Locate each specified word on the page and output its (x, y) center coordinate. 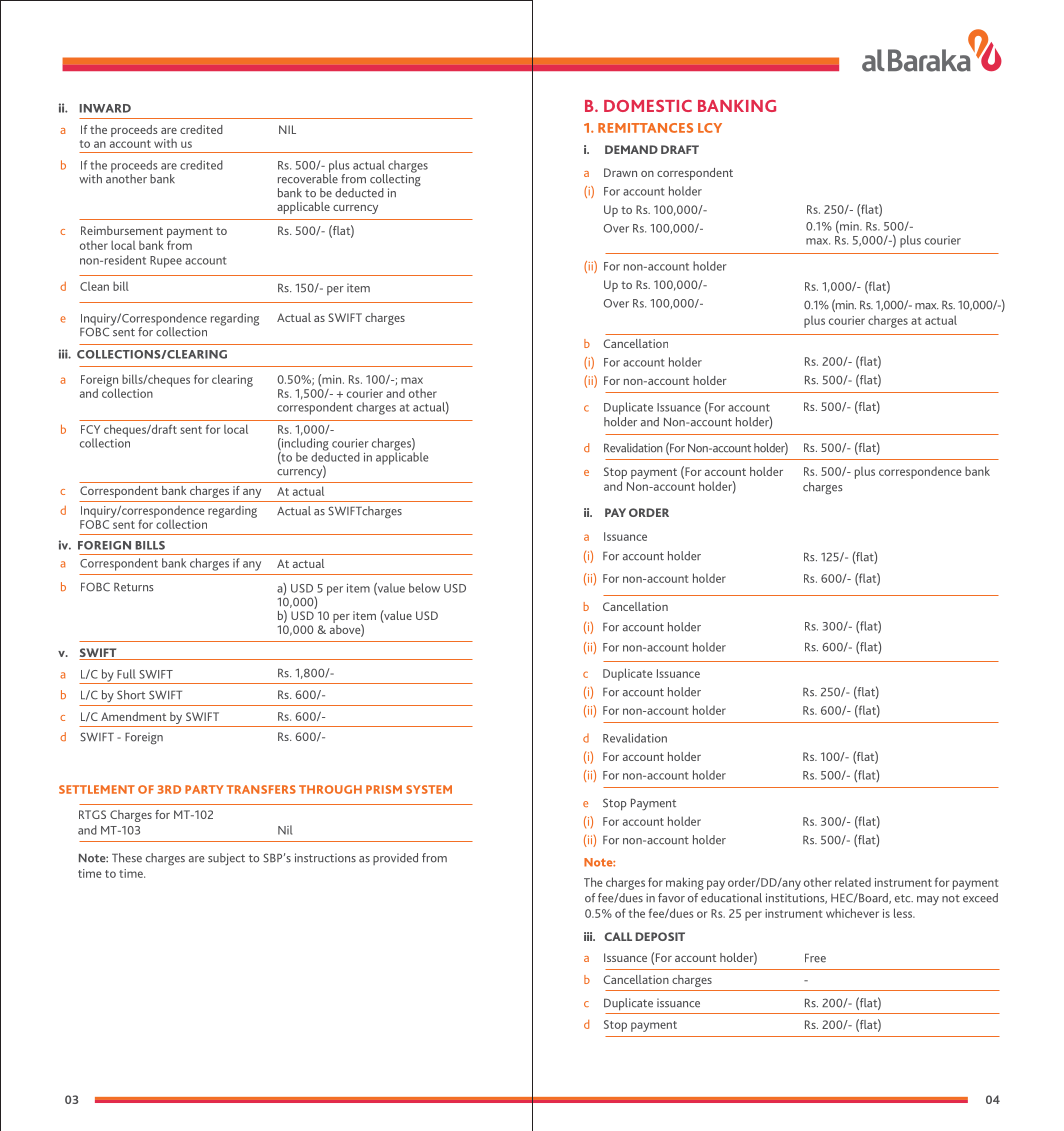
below (424, 588)
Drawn (620, 172)
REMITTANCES (645, 128)
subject (226, 859)
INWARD (105, 108)
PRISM (384, 789)
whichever (852, 913)
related (853, 882)
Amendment (133, 716)
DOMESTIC (648, 106)
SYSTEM (429, 789)
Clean (94, 286)
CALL (618, 936)
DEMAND (631, 149)
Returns (134, 587)
